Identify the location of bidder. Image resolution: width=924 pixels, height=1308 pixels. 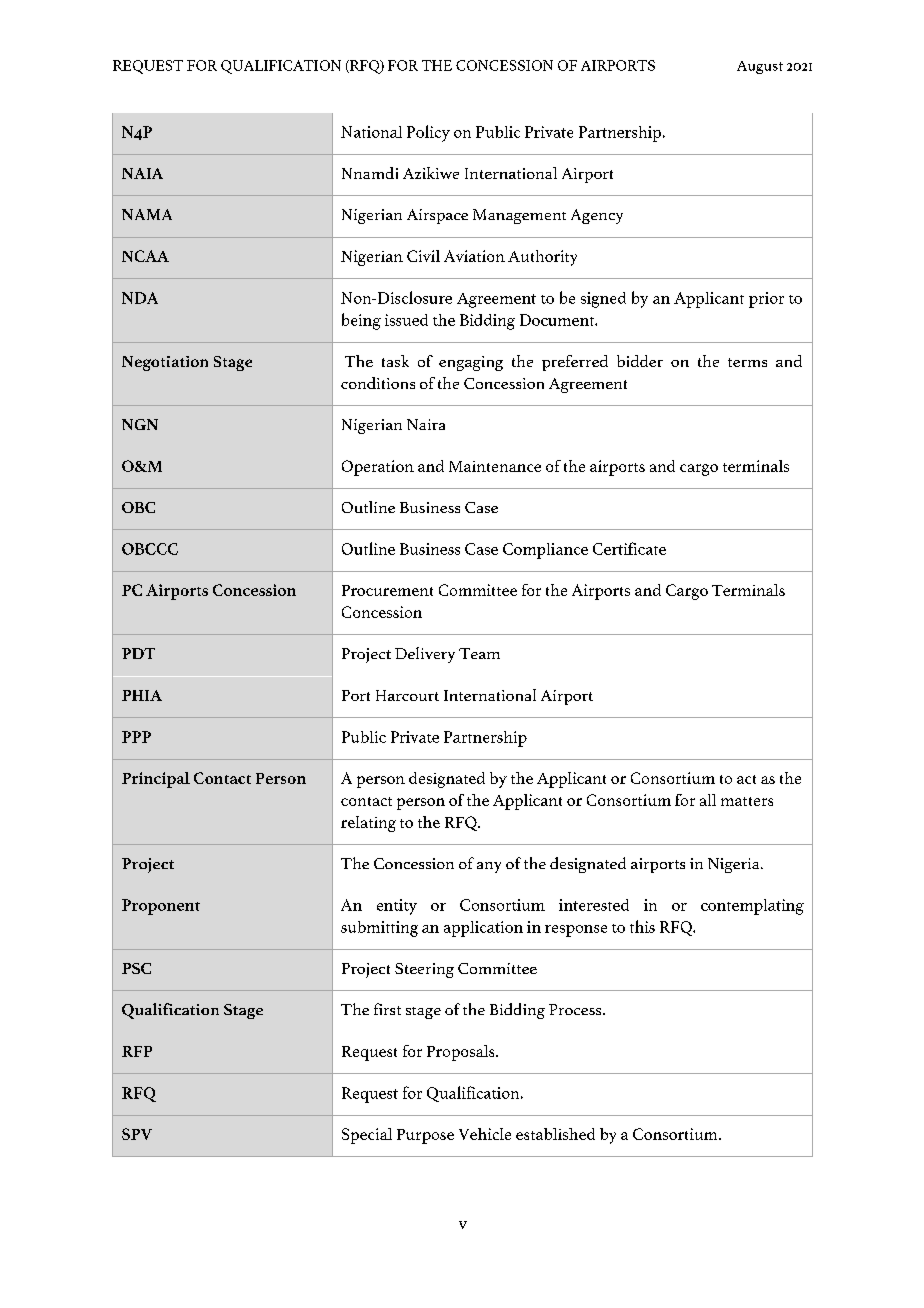
(640, 361).
